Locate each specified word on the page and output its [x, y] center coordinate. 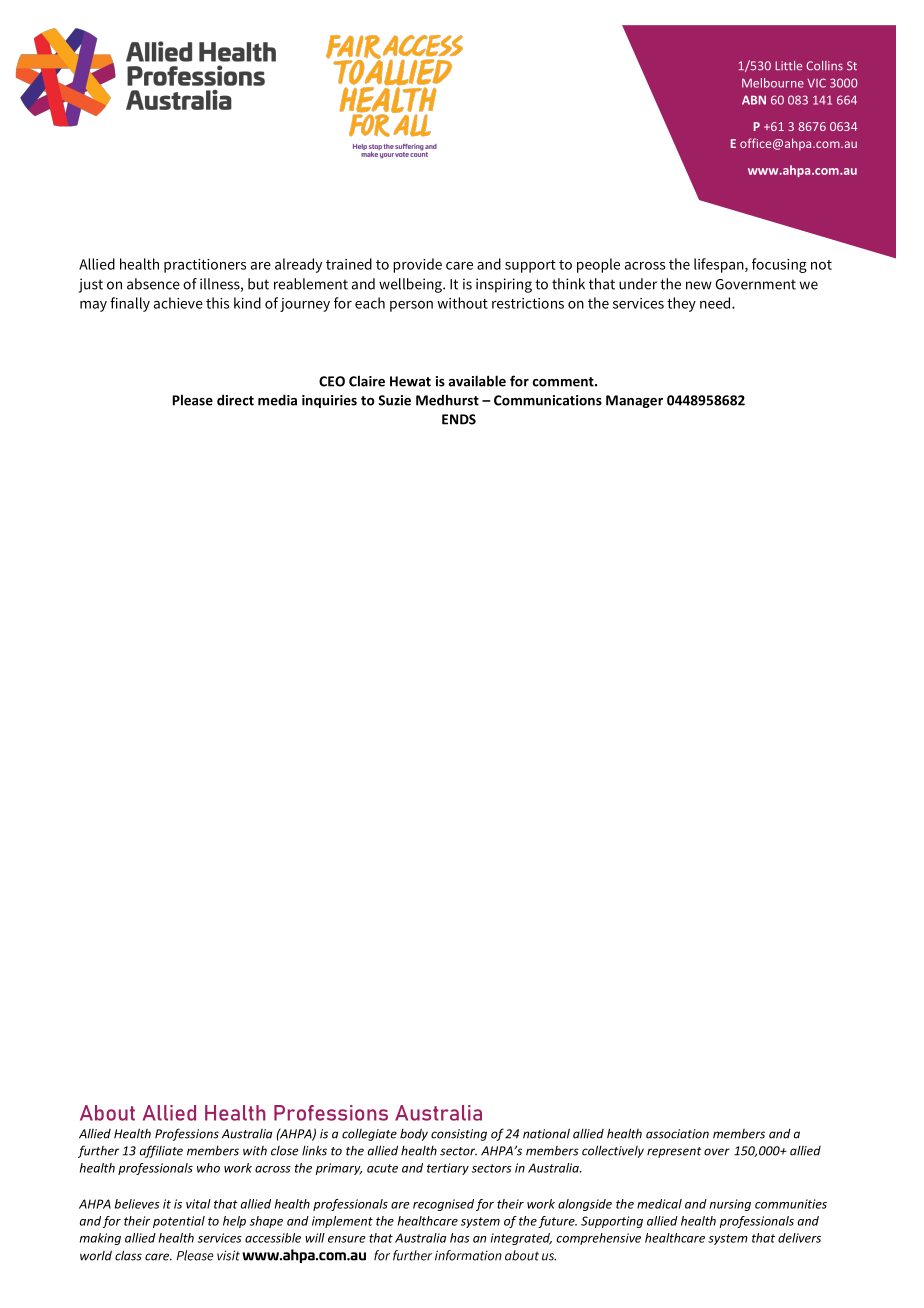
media [277, 400]
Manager [634, 401]
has [460, 1238]
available [477, 381]
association [677, 1134]
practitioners [205, 266]
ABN [754, 100]
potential [179, 1222]
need [716, 303]
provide [417, 265]
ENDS [459, 419]
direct [235, 400]
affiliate [161, 1151]
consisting [459, 1135]
